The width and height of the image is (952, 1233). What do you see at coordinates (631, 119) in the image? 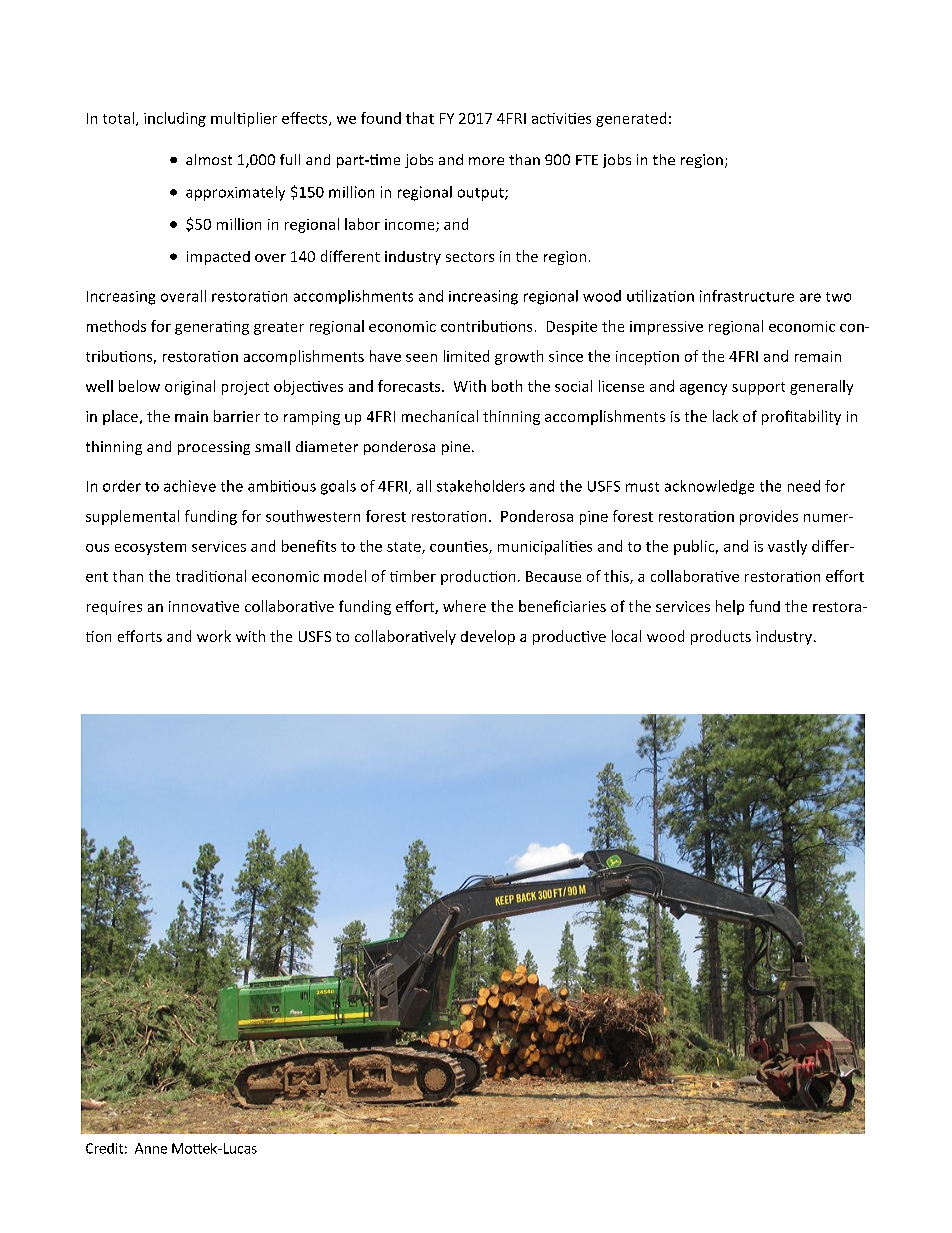
I see `generated` at bounding box center [631, 119].
